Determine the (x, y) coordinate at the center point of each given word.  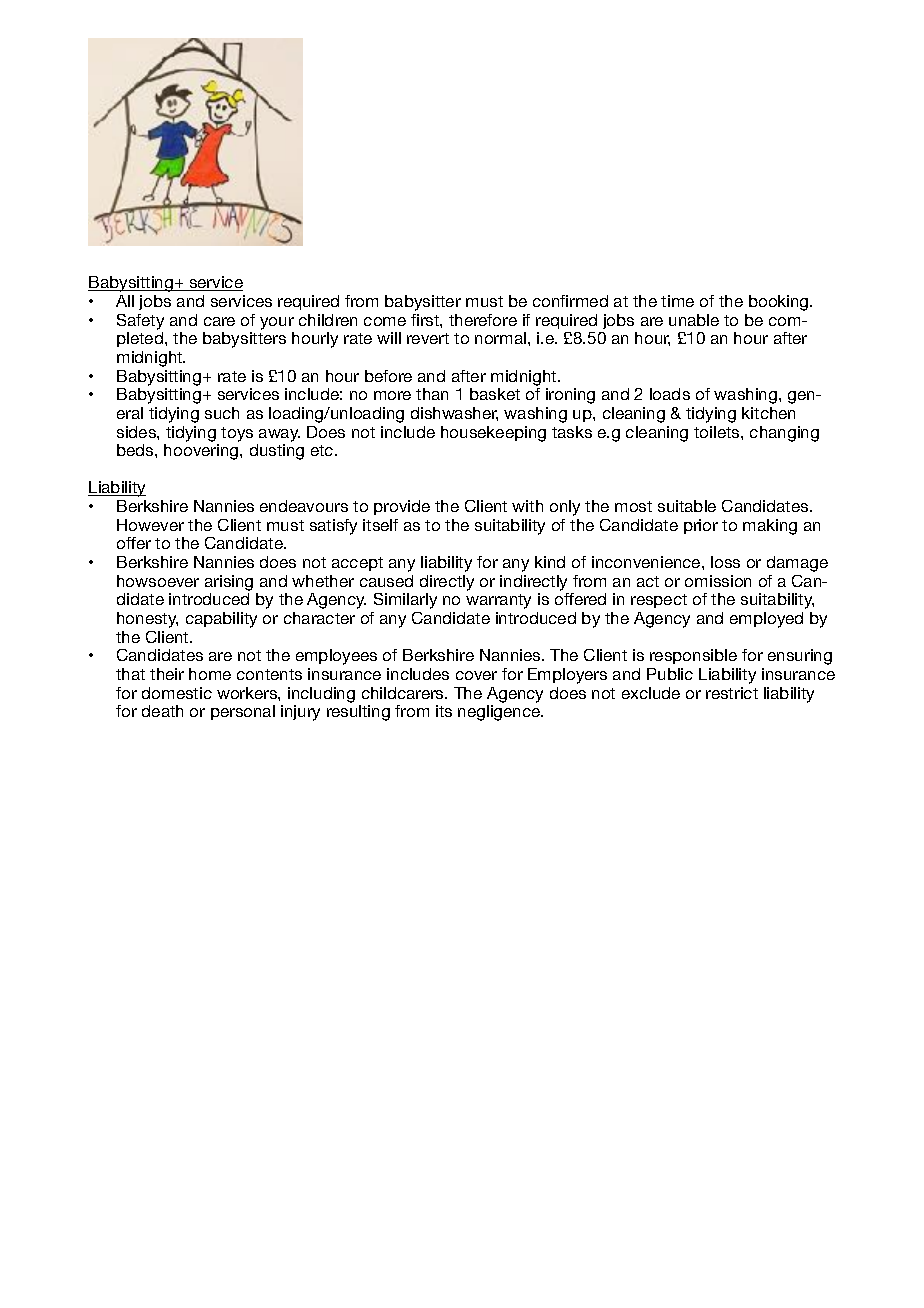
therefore (483, 320)
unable (694, 320)
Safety (140, 322)
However (150, 525)
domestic (177, 693)
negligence (500, 713)
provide (402, 507)
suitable (687, 506)
